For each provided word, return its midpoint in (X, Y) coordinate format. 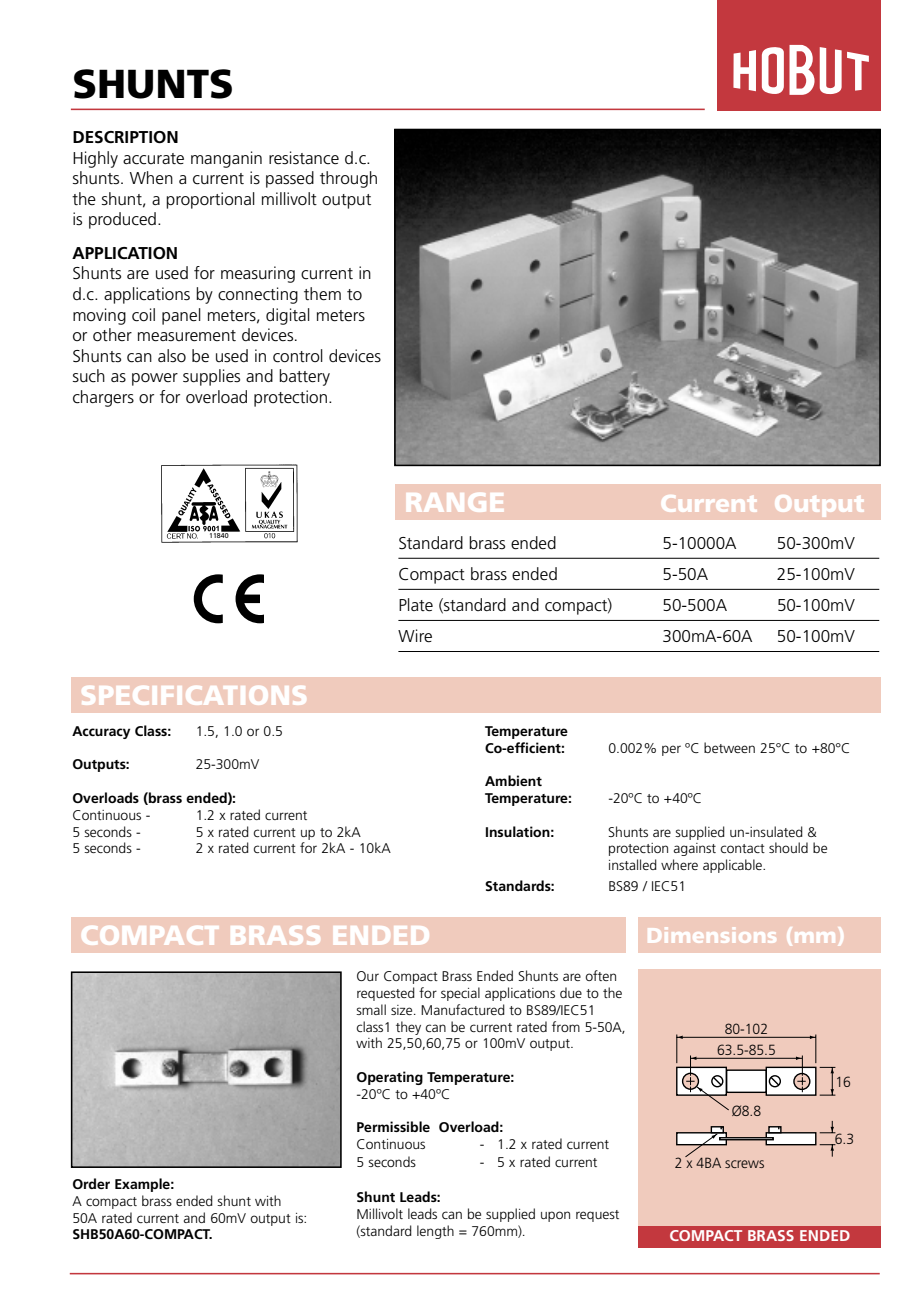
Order (91, 1183)
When (151, 177)
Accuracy (101, 732)
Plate (416, 605)
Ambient (513, 780)
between (729, 747)
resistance (304, 158)
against (695, 849)
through (348, 179)
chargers (103, 398)
